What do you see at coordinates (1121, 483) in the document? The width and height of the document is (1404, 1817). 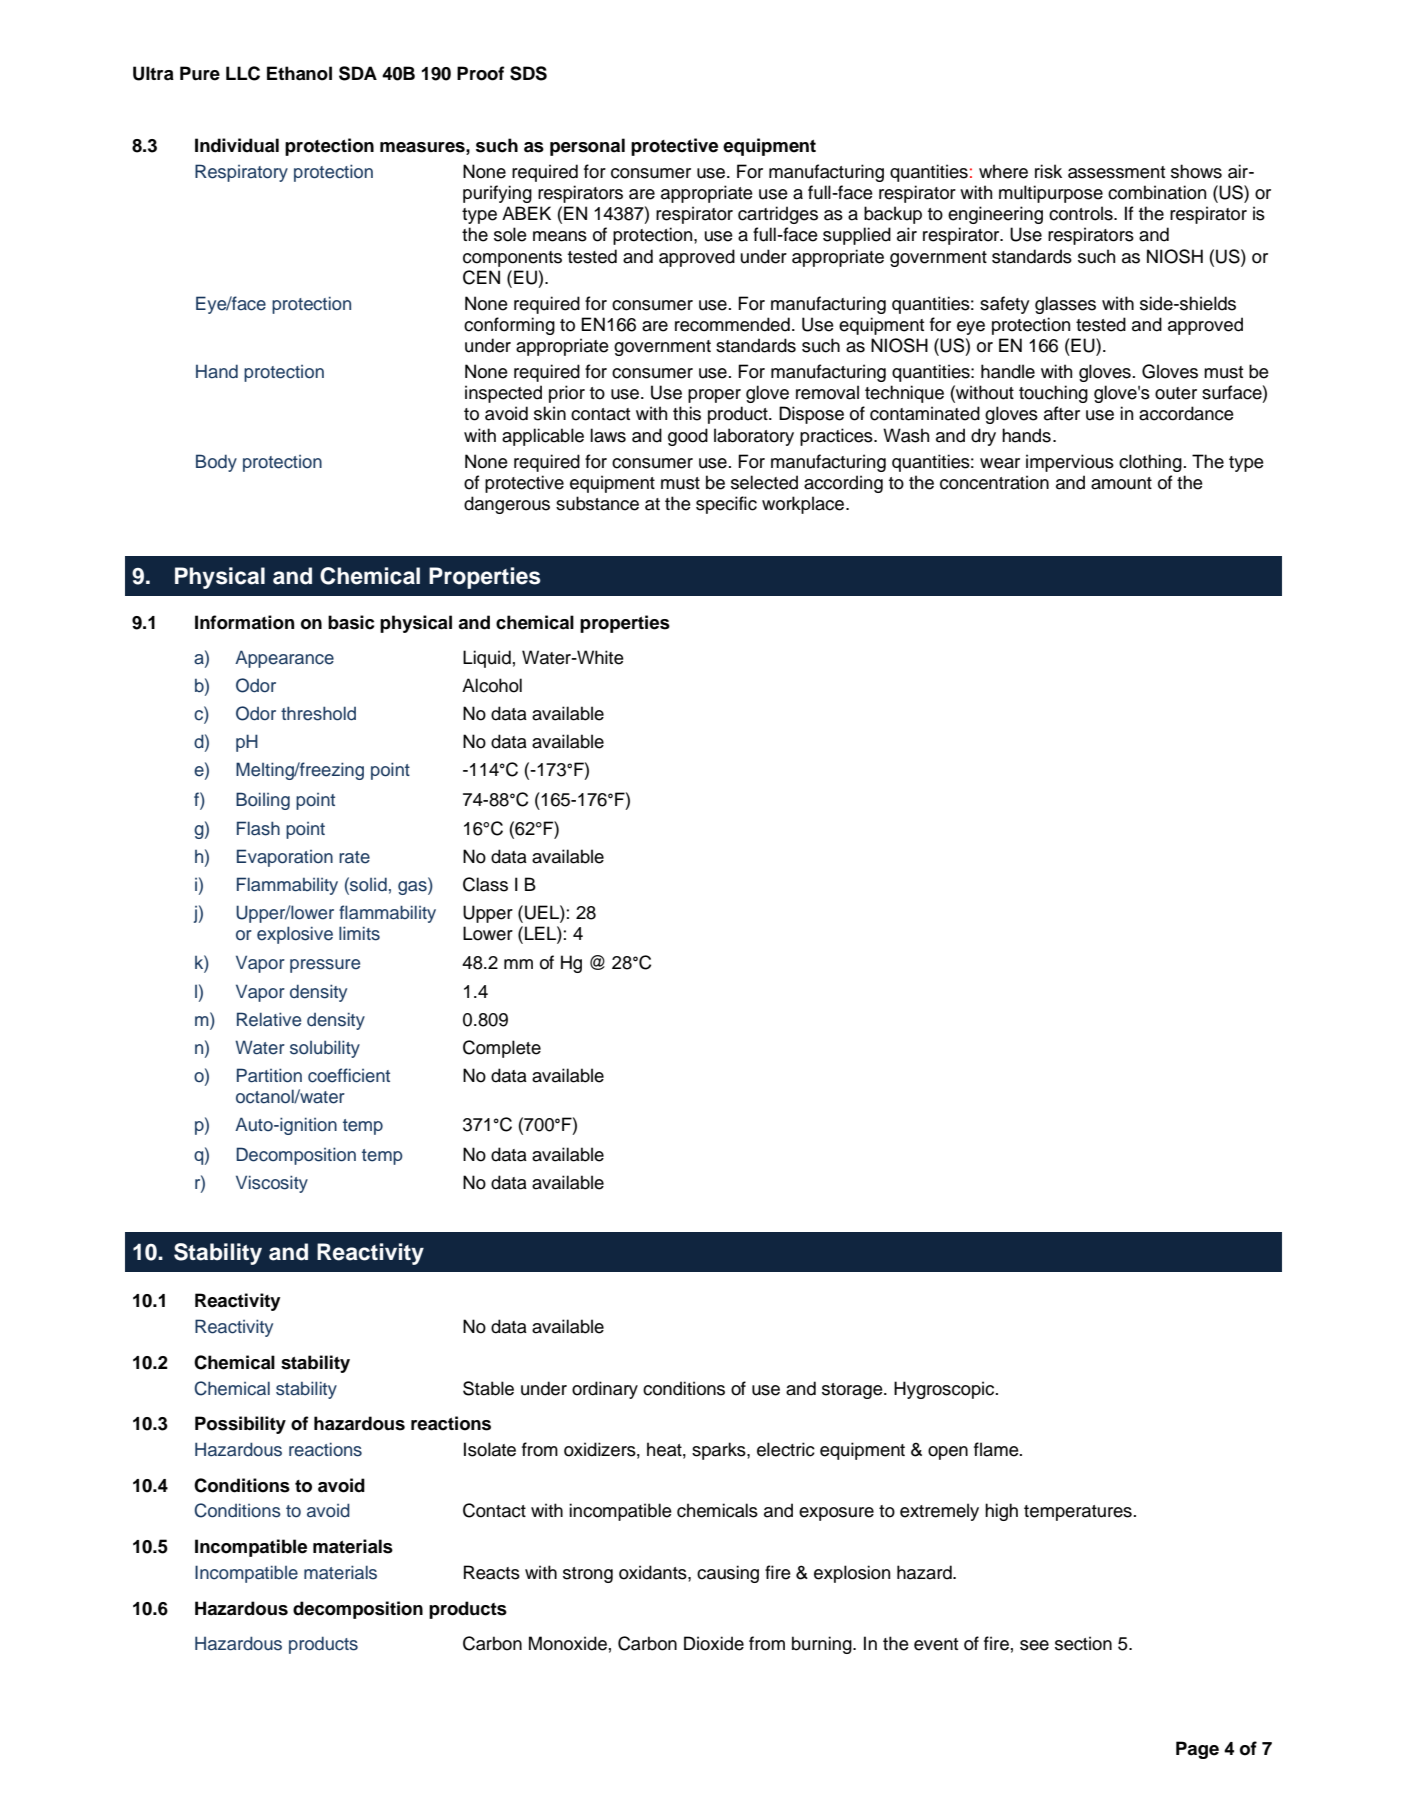 I see `amount` at bounding box center [1121, 483].
